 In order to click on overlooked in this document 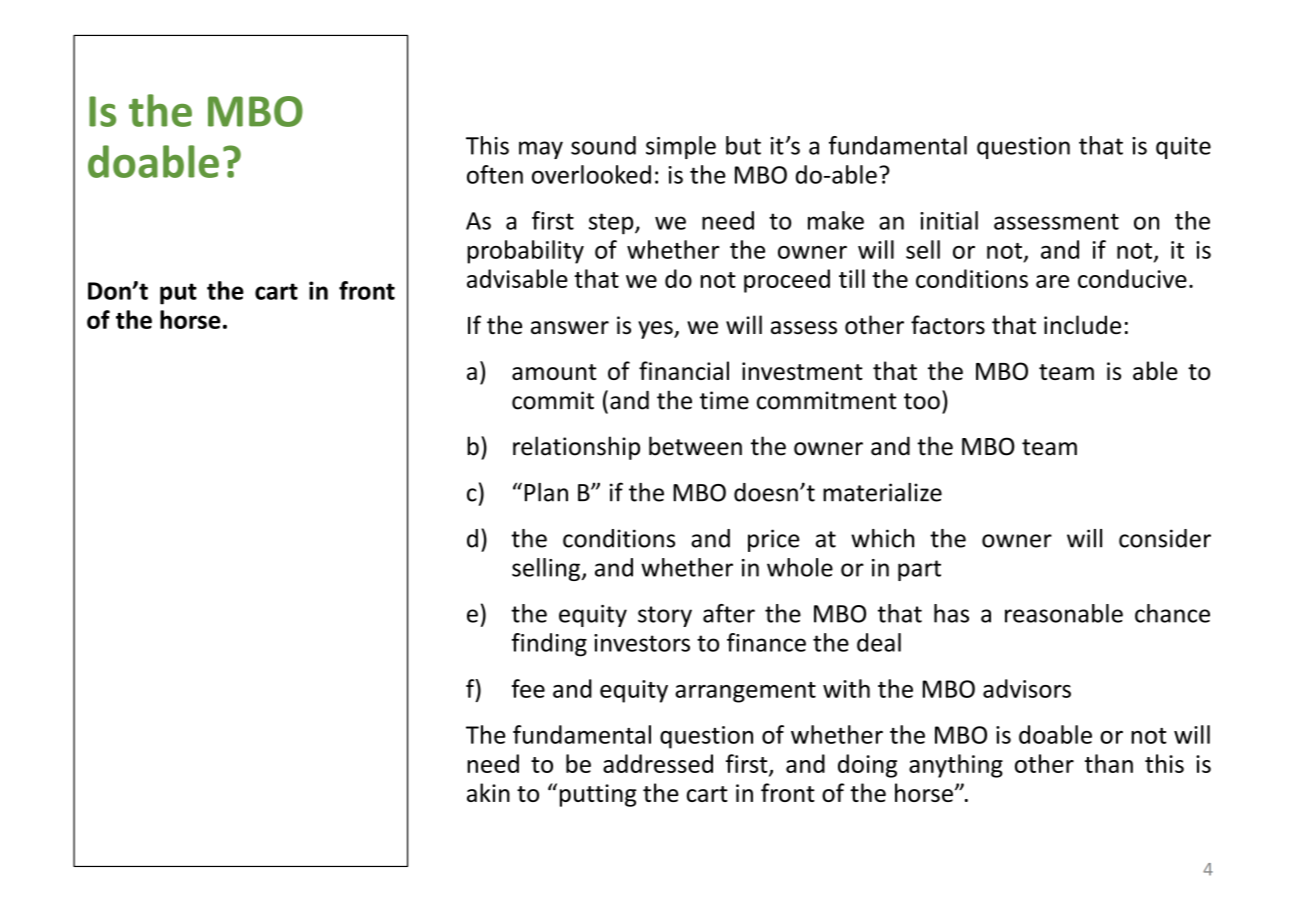, I will do `click(591, 174)`.
